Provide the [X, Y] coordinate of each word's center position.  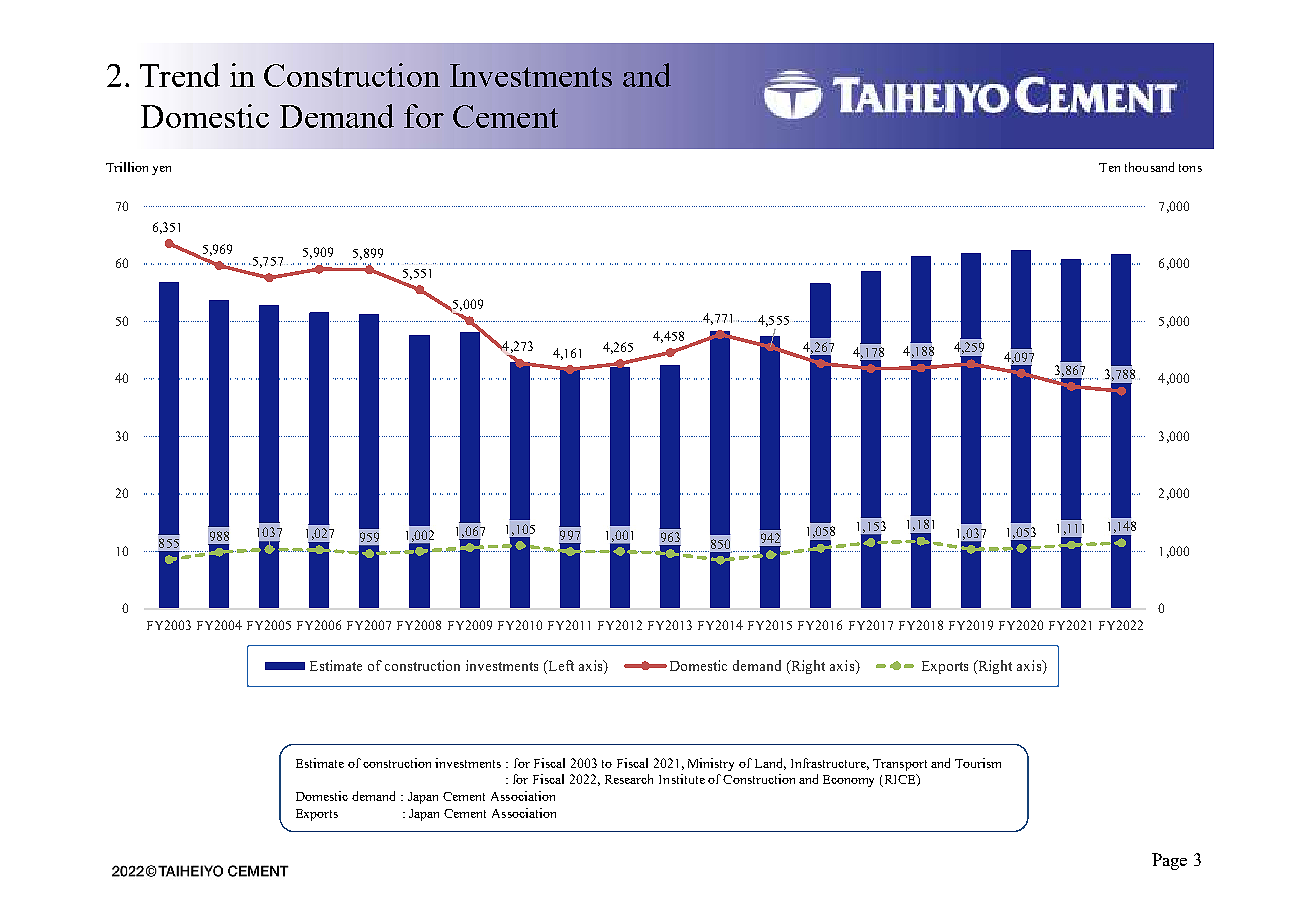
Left [560, 667]
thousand [1149, 167]
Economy [848, 781]
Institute [682, 779]
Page [1169, 861]
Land [770, 764]
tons [1190, 168]
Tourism [978, 763]
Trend [180, 75]
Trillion [127, 167]
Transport [900, 765]
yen [161, 170]
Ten [1109, 167]
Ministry [711, 764]
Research [629, 779]
